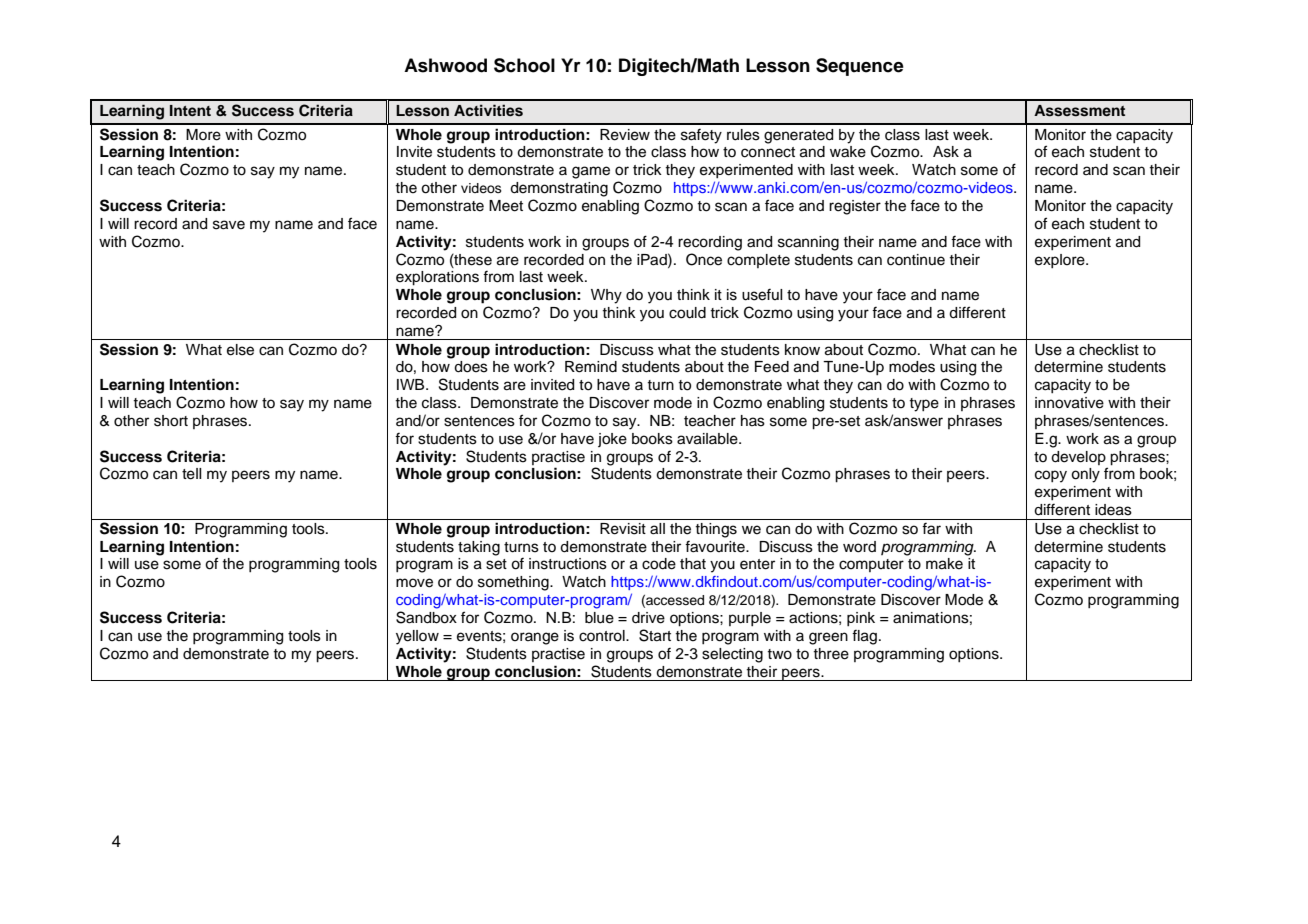 Image resolution: width=1308 pixels, height=924 pixels. I want to click on innovative, so click(1069, 403).
